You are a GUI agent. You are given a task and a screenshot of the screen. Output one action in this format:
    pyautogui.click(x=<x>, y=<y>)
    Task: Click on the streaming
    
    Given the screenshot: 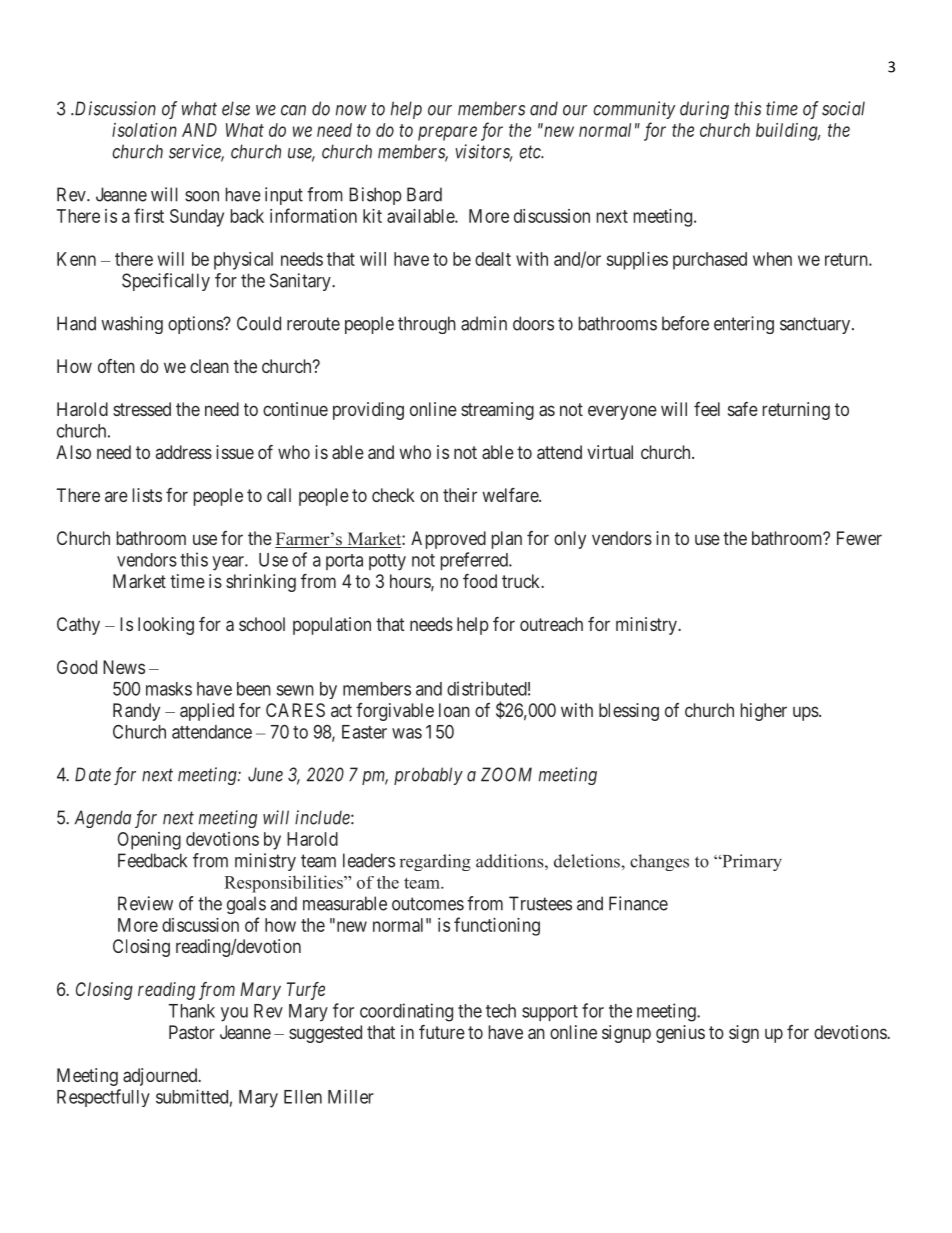 What is the action you would take?
    pyautogui.click(x=497, y=411)
